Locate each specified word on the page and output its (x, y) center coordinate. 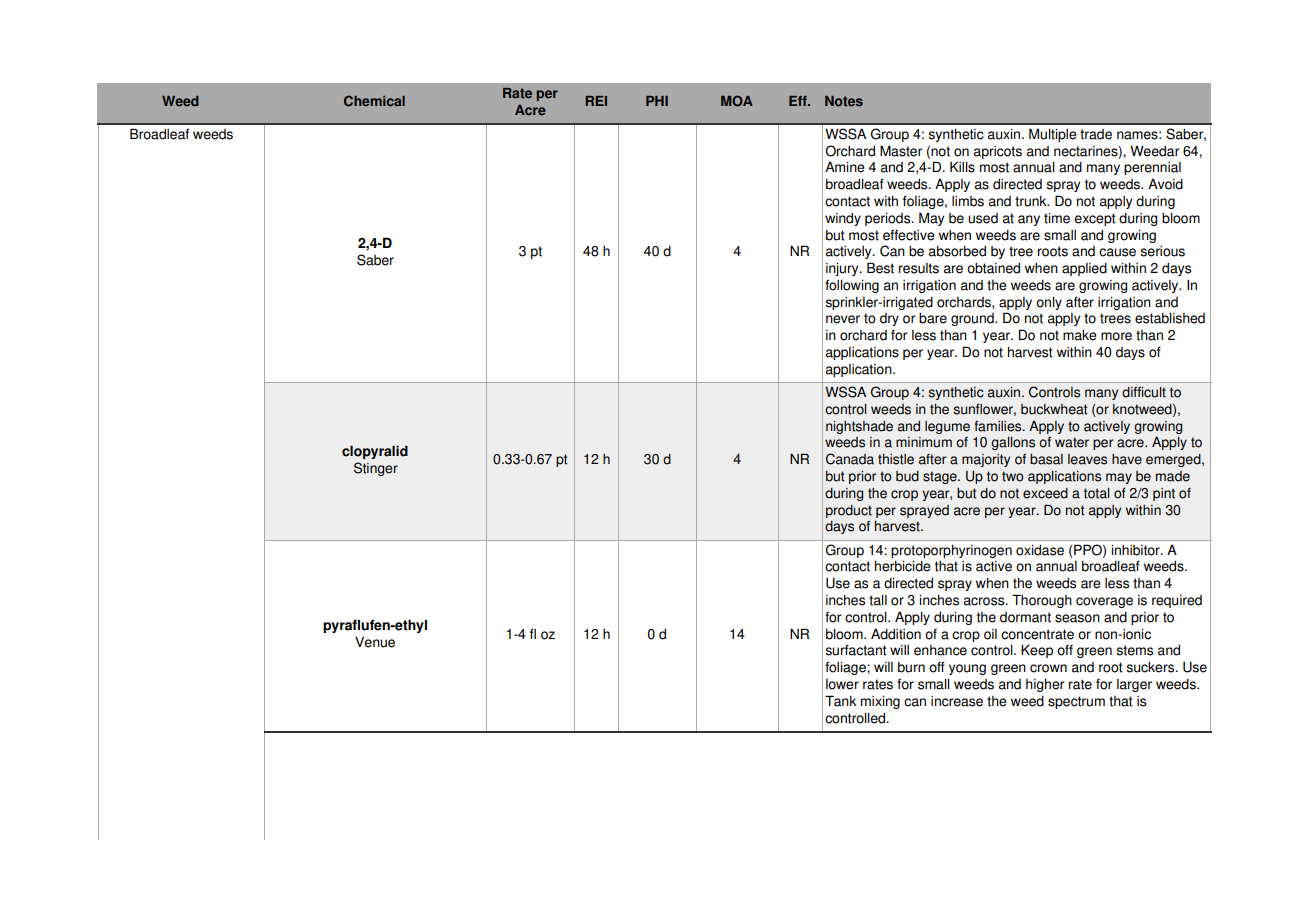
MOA (737, 101)
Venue (375, 642)
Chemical (374, 101)
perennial (1152, 168)
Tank (840, 701)
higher (1045, 685)
